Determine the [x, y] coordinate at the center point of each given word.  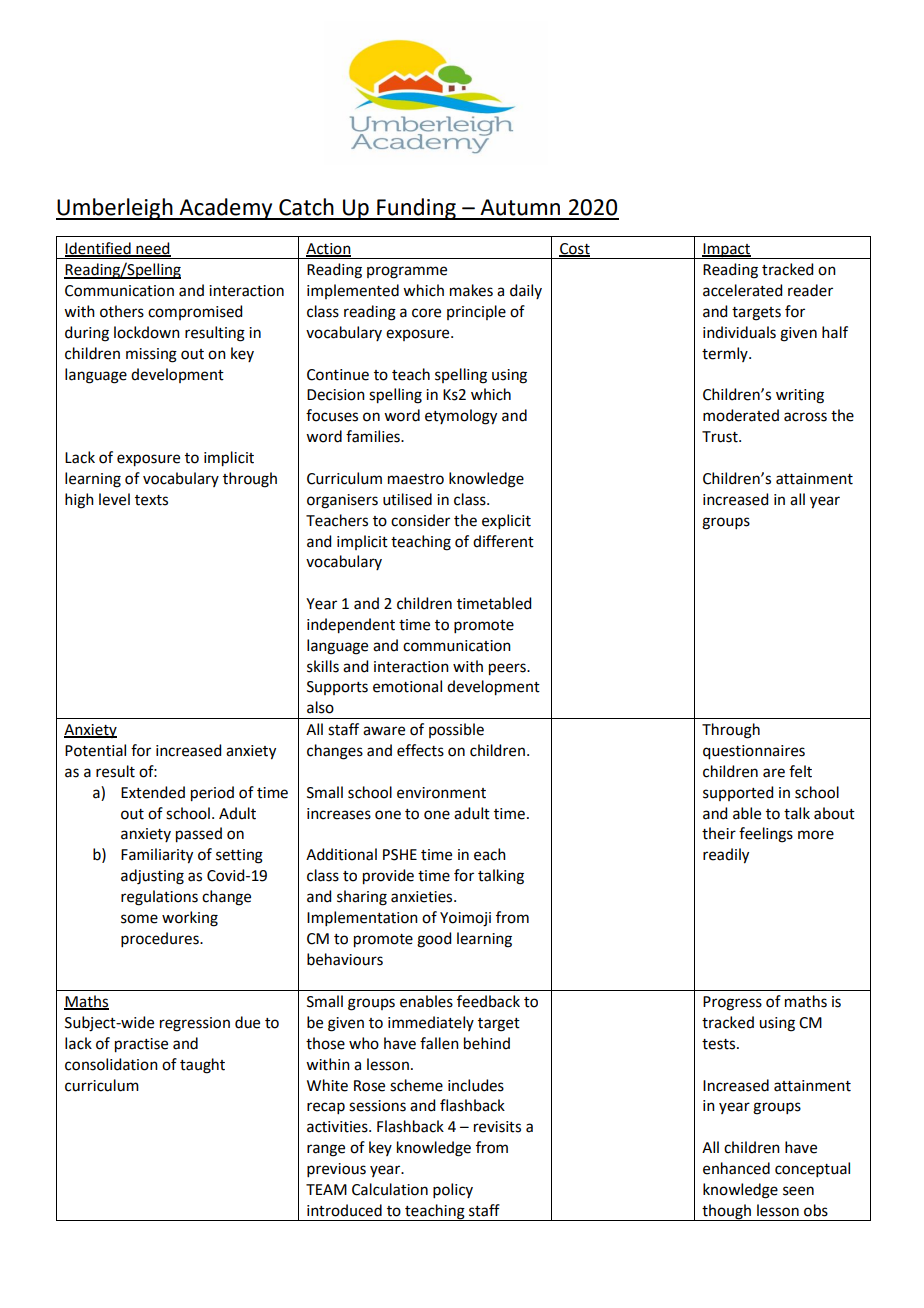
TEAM [326, 1189]
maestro [416, 479]
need [152, 249]
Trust [721, 437]
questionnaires [754, 752]
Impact [727, 251]
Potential [95, 750]
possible [456, 730]
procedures [161, 939]
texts [151, 500]
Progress [732, 1003]
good [434, 940]
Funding [416, 209]
